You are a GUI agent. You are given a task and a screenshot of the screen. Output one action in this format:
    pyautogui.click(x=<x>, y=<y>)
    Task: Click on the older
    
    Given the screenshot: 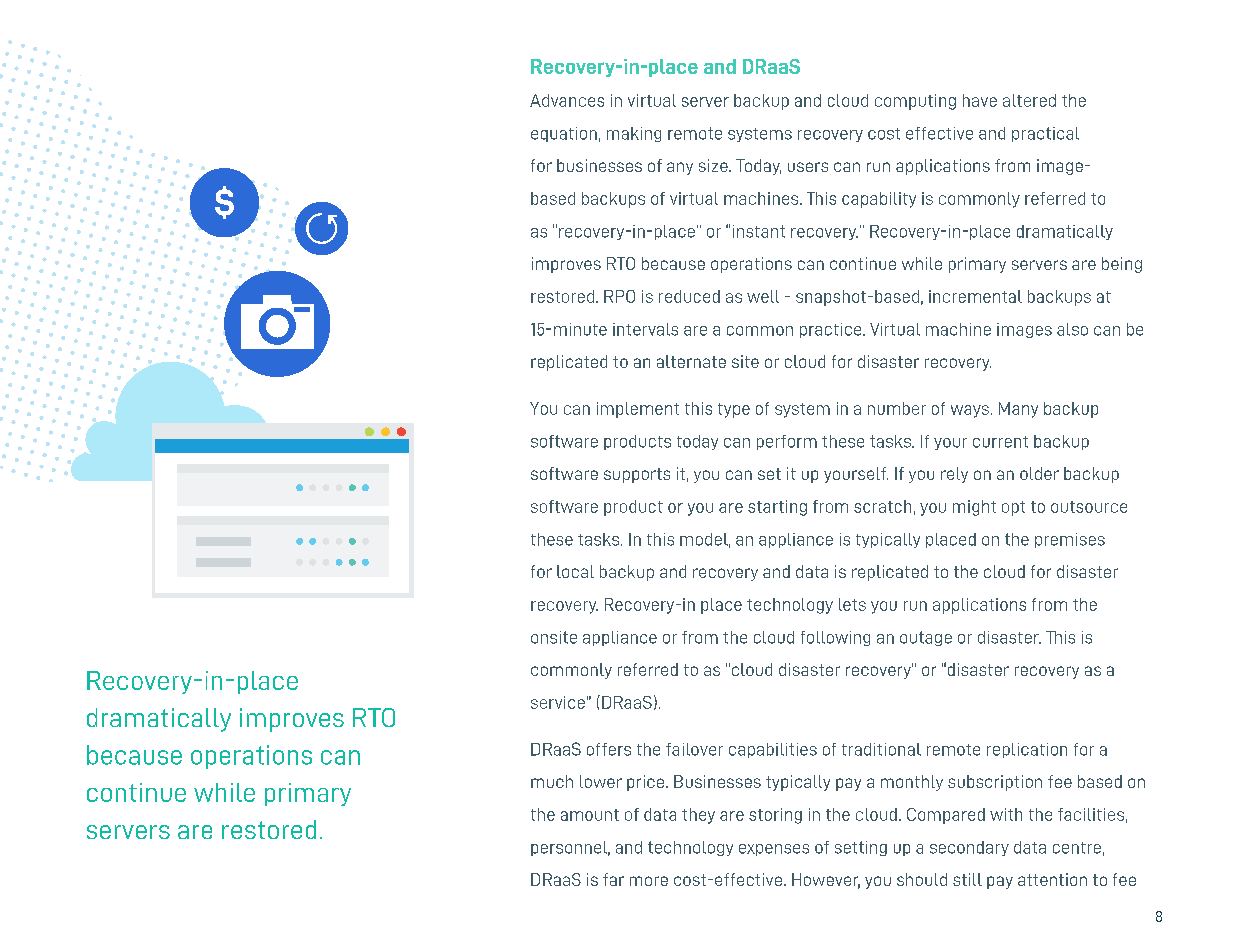 What is the action you would take?
    pyautogui.click(x=1039, y=473)
